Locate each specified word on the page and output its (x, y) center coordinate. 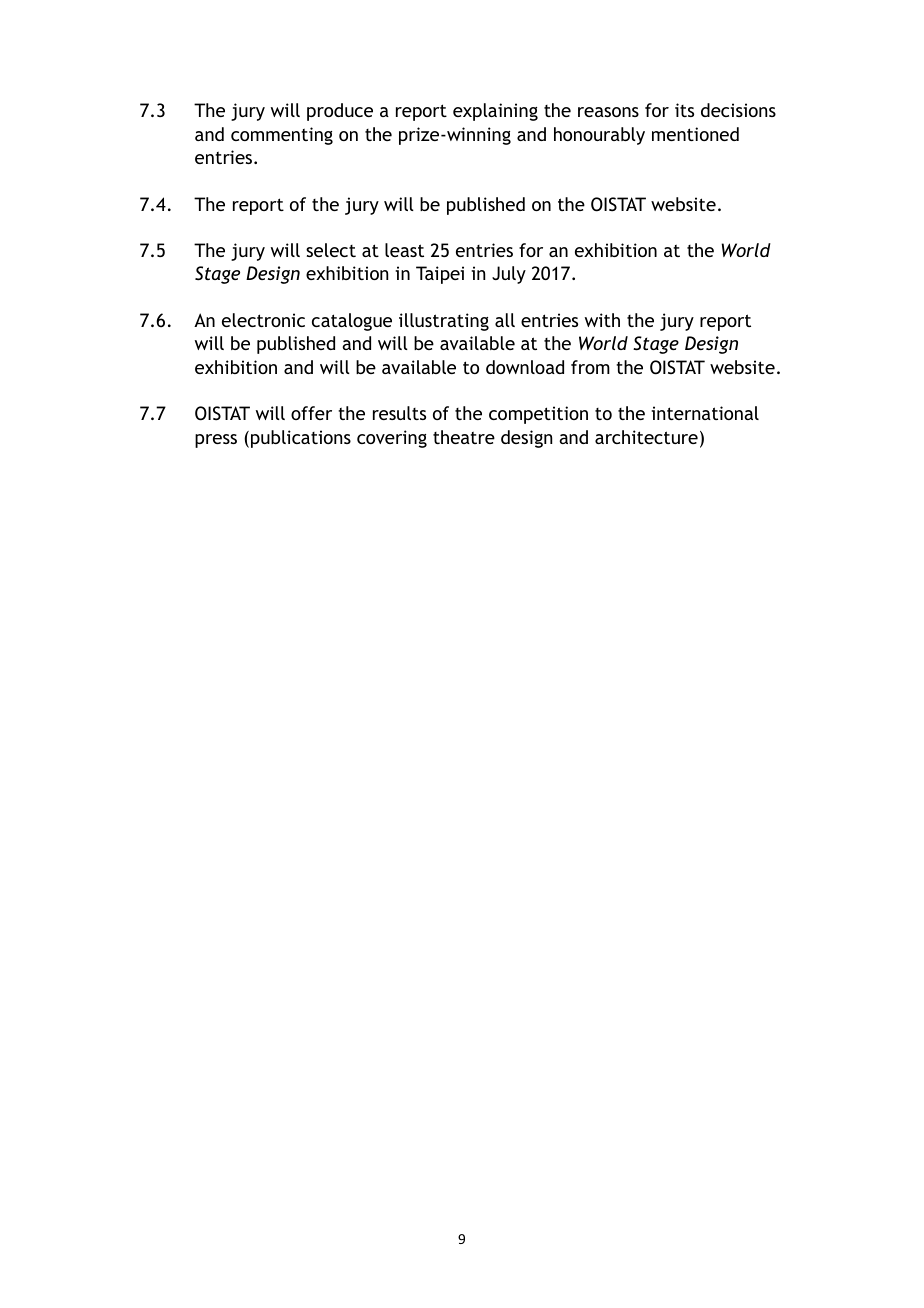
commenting (282, 136)
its (684, 110)
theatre (464, 437)
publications (301, 439)
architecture (646, 437)
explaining (495, 112)
